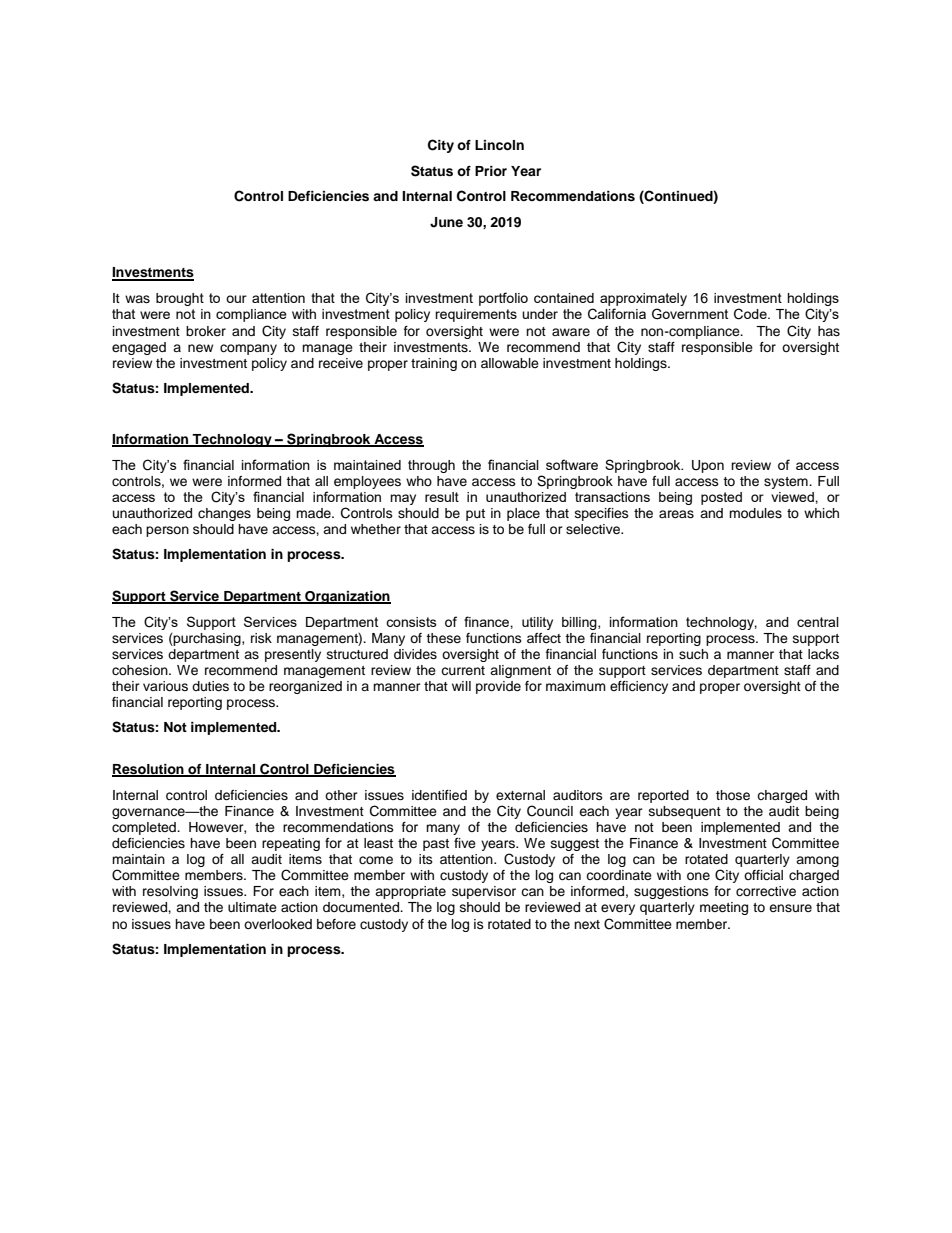 The height and width of the document is (1233, 952). Describe the element at coordinates (475, 515) in the document. I see `put` at that location.
